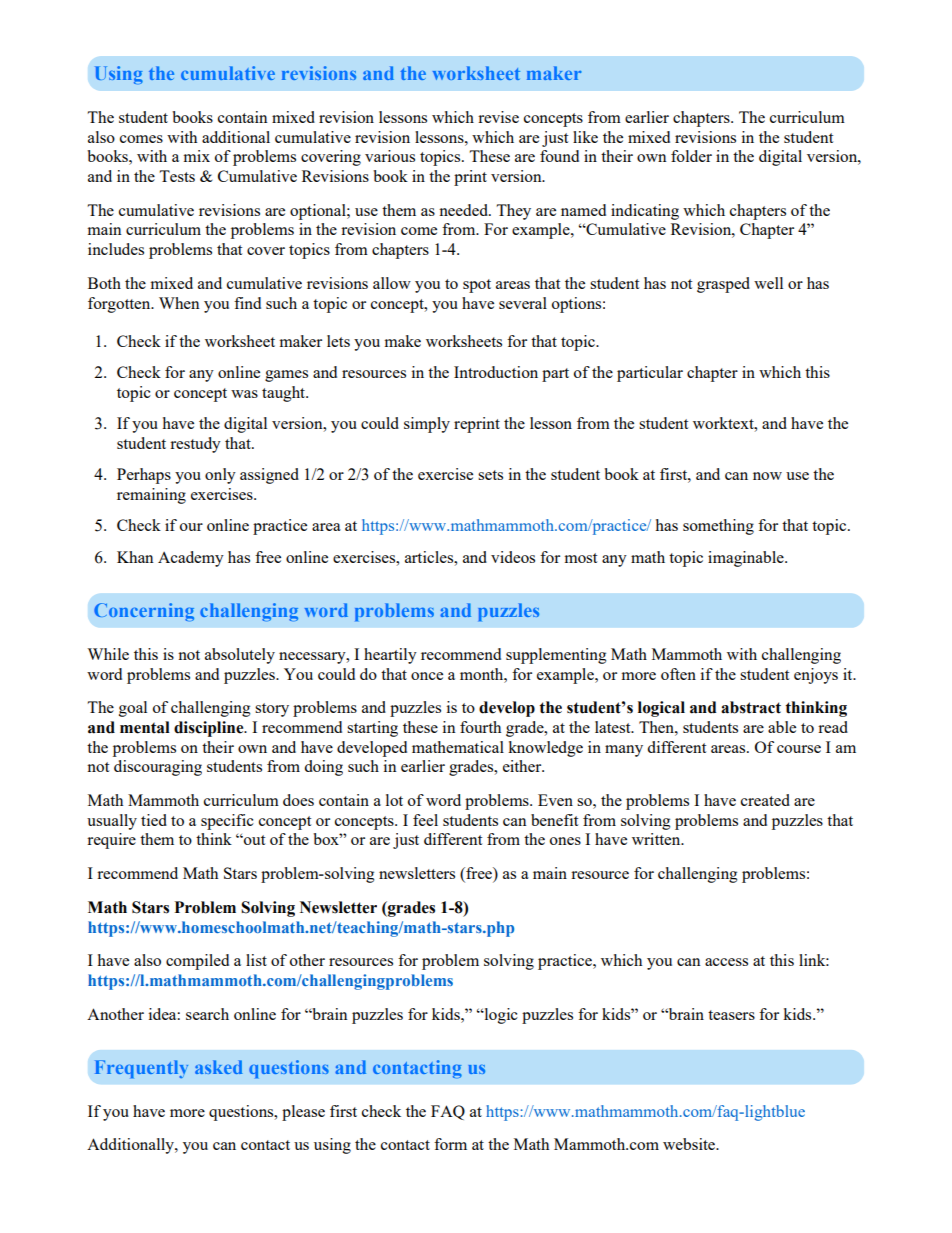  What do you see at coordinates (425, 820) in the page?
I see `feel` at bounding box center [425, 820].
